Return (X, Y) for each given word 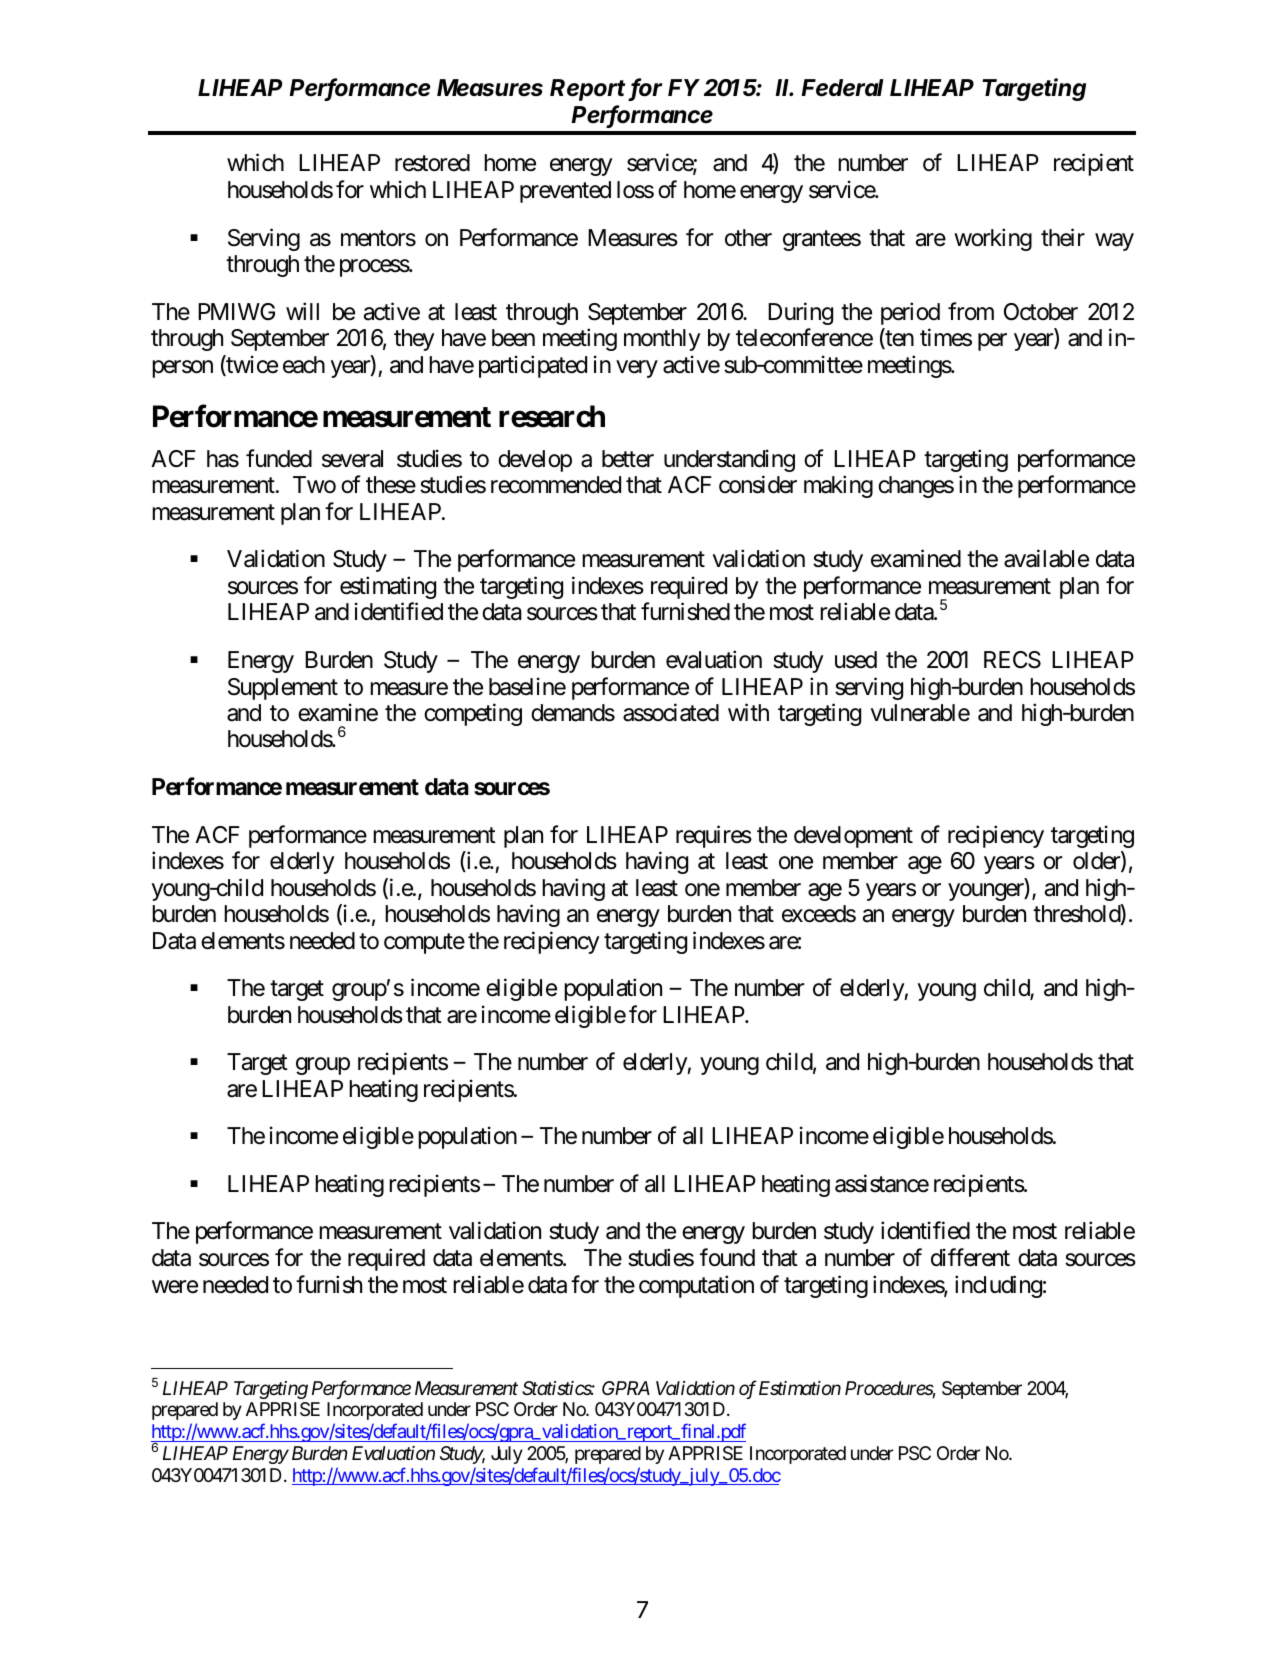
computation (696, 1286)
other (748, 238)
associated (671, 712)
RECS (1012, 660)
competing (473, 714)
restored (432, 163)
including (998, 1286)
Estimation (800, 1388)
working (993, 239)
